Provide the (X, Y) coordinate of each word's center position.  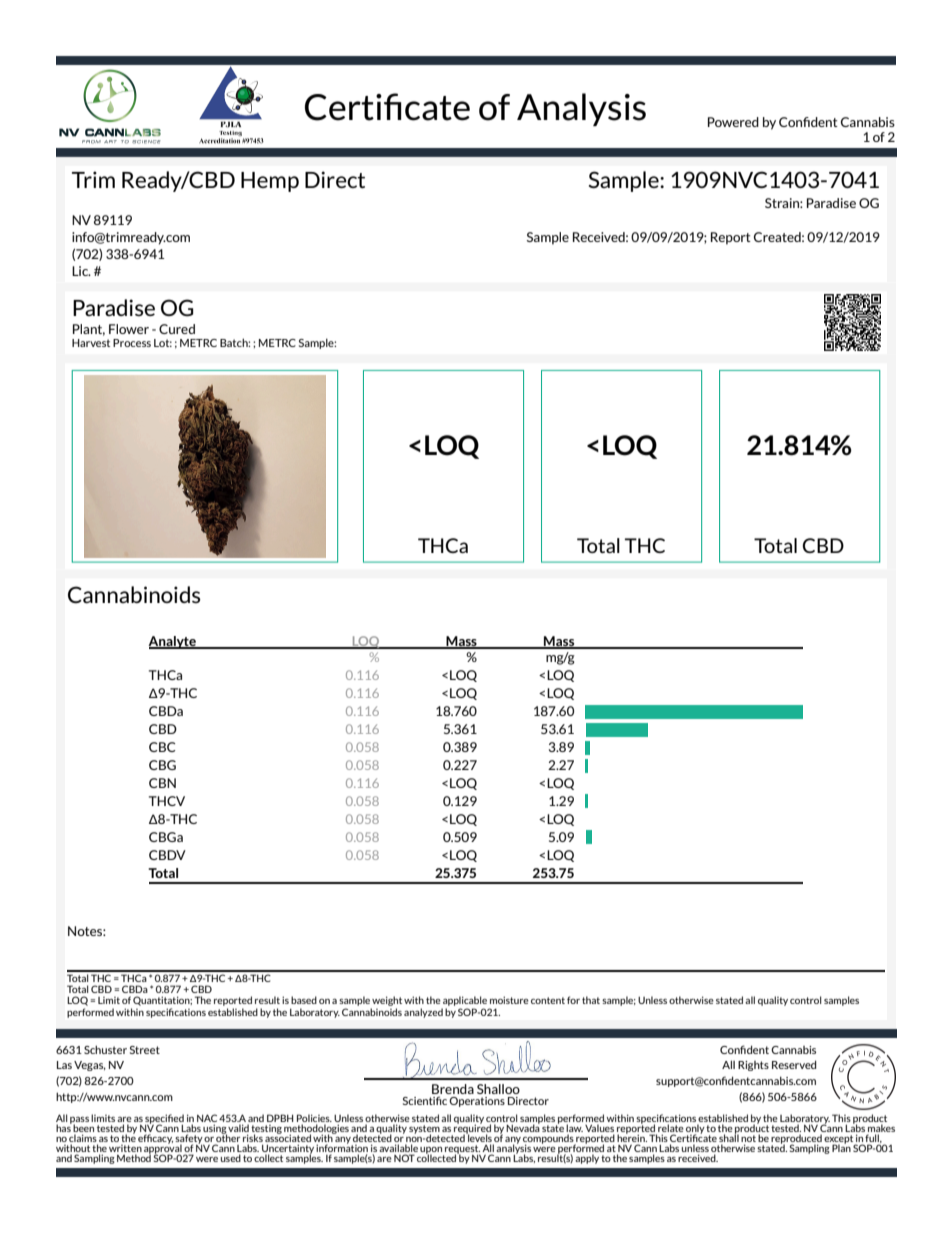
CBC (162, 747)
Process (132, 343)
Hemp (270, 182)
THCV (167, 801)
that (591, 1000)
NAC (207, 1119)
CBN (162, 783)
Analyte (173, 642)
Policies (314, 1119)
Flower (129, 329)
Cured (177, 329)
